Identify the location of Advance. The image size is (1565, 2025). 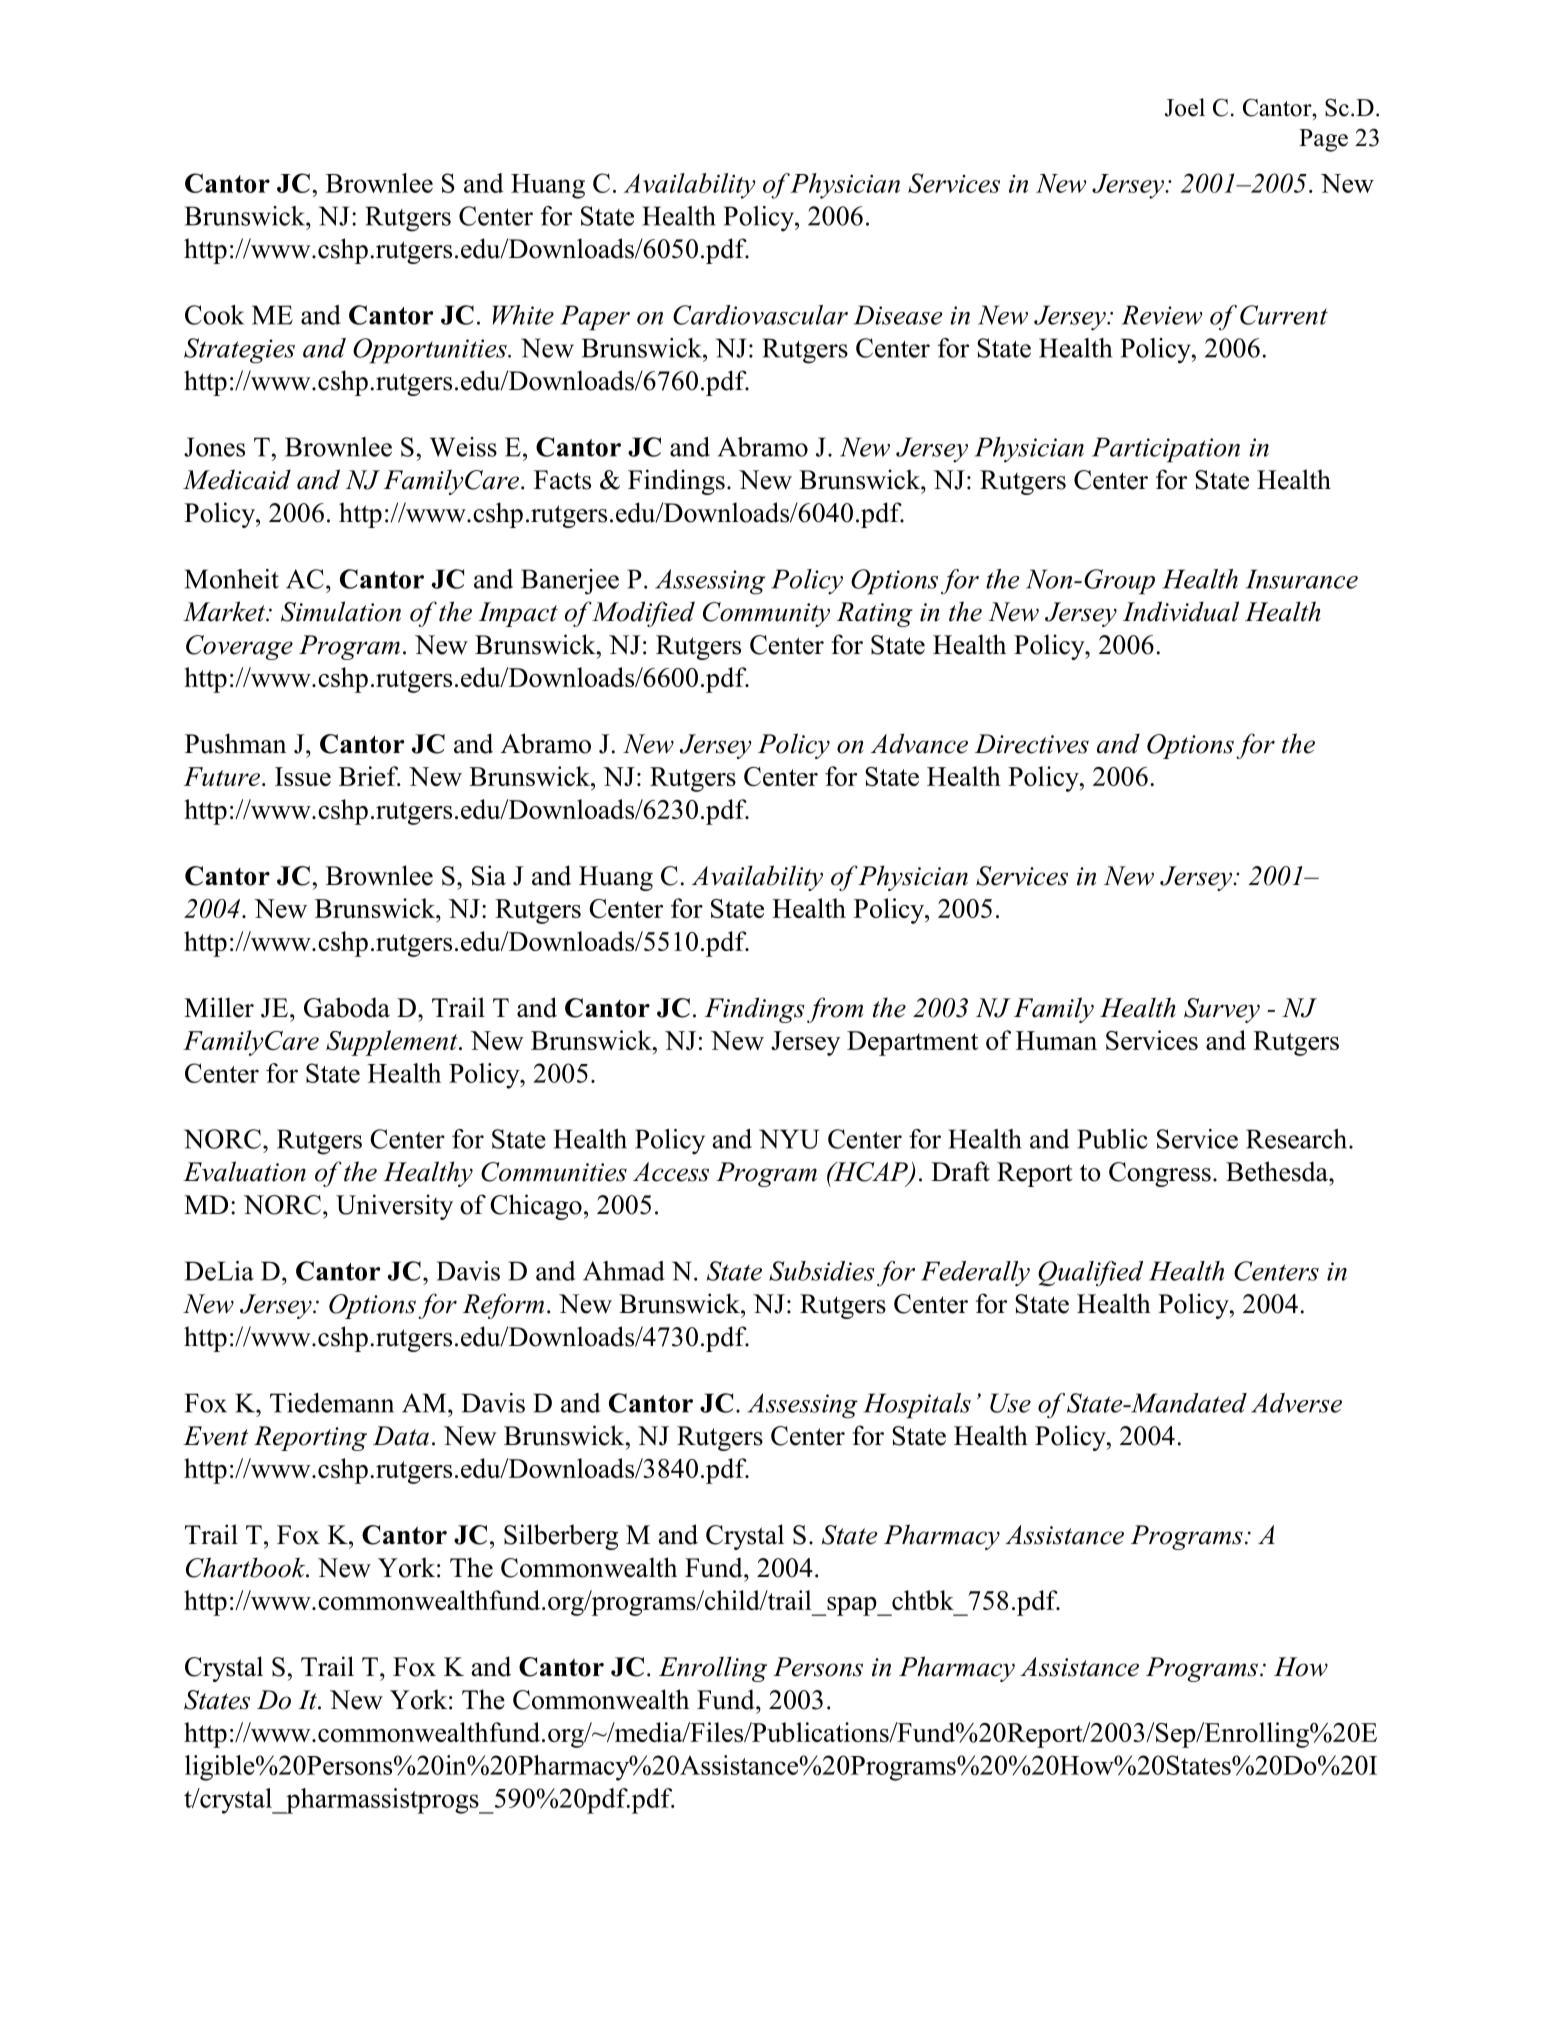
(919, 743).
